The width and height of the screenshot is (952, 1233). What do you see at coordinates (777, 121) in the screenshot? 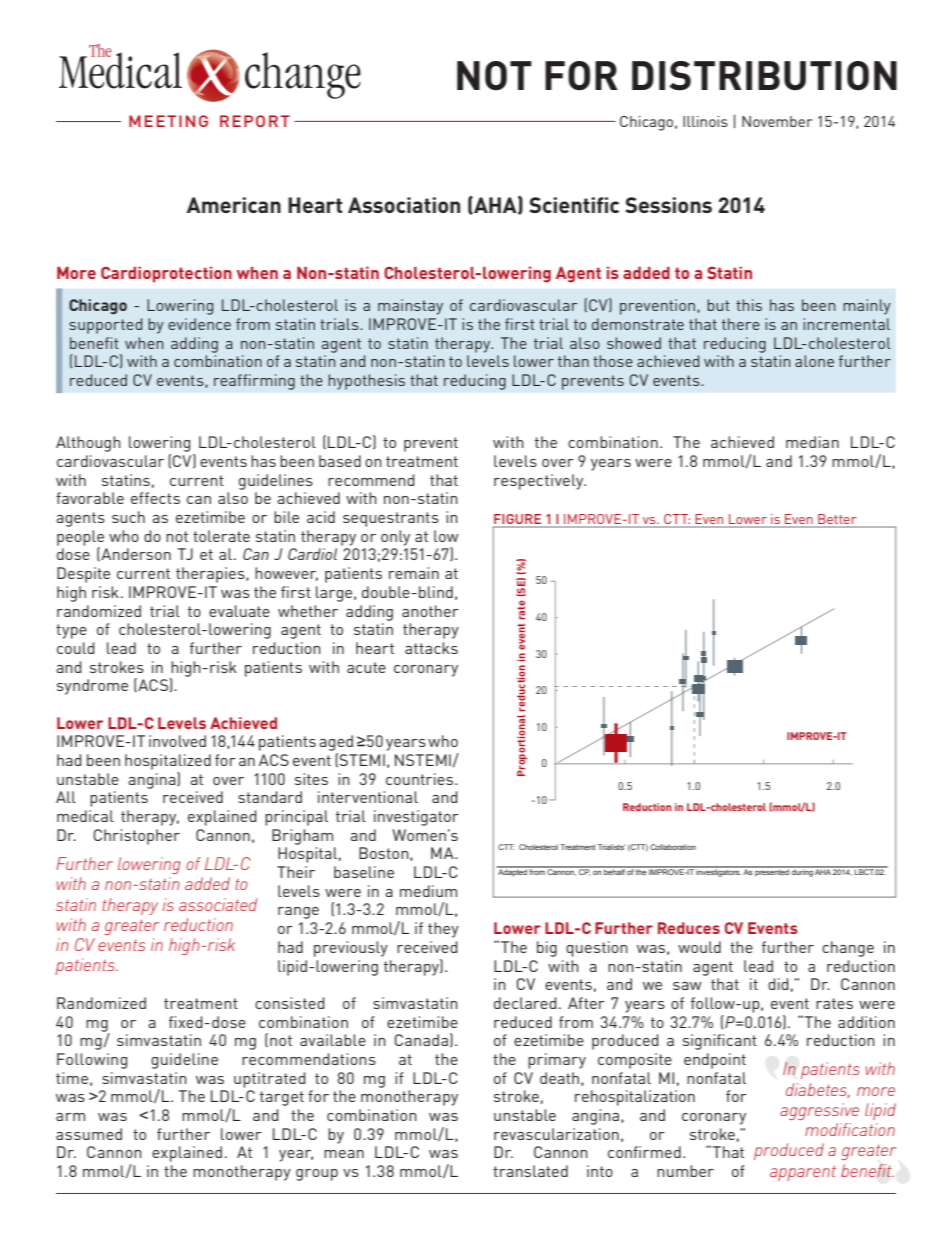
I see `November` at bounding box center [777, 121].
